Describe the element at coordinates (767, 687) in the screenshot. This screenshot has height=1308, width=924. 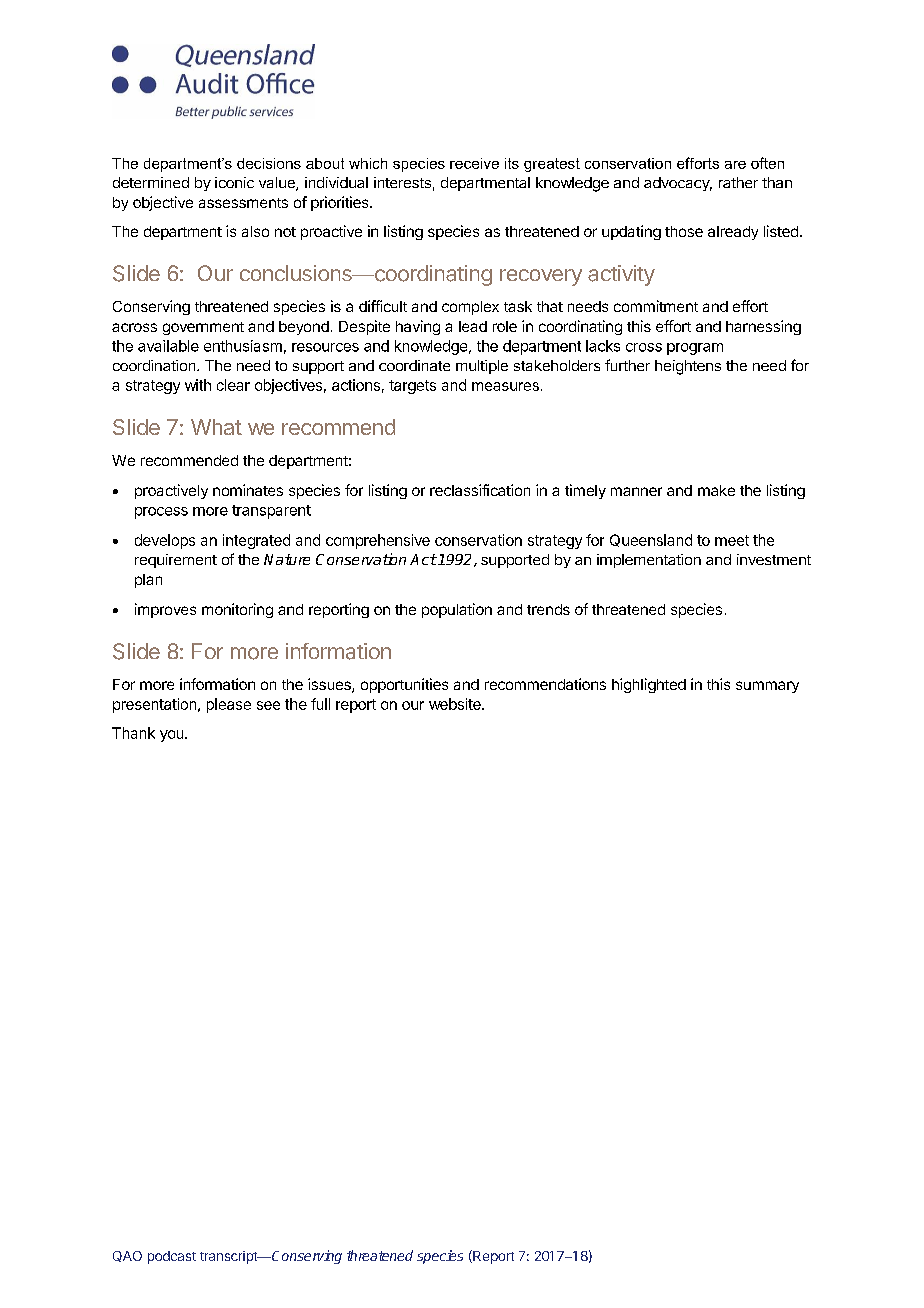
I see `summary` at that location.
